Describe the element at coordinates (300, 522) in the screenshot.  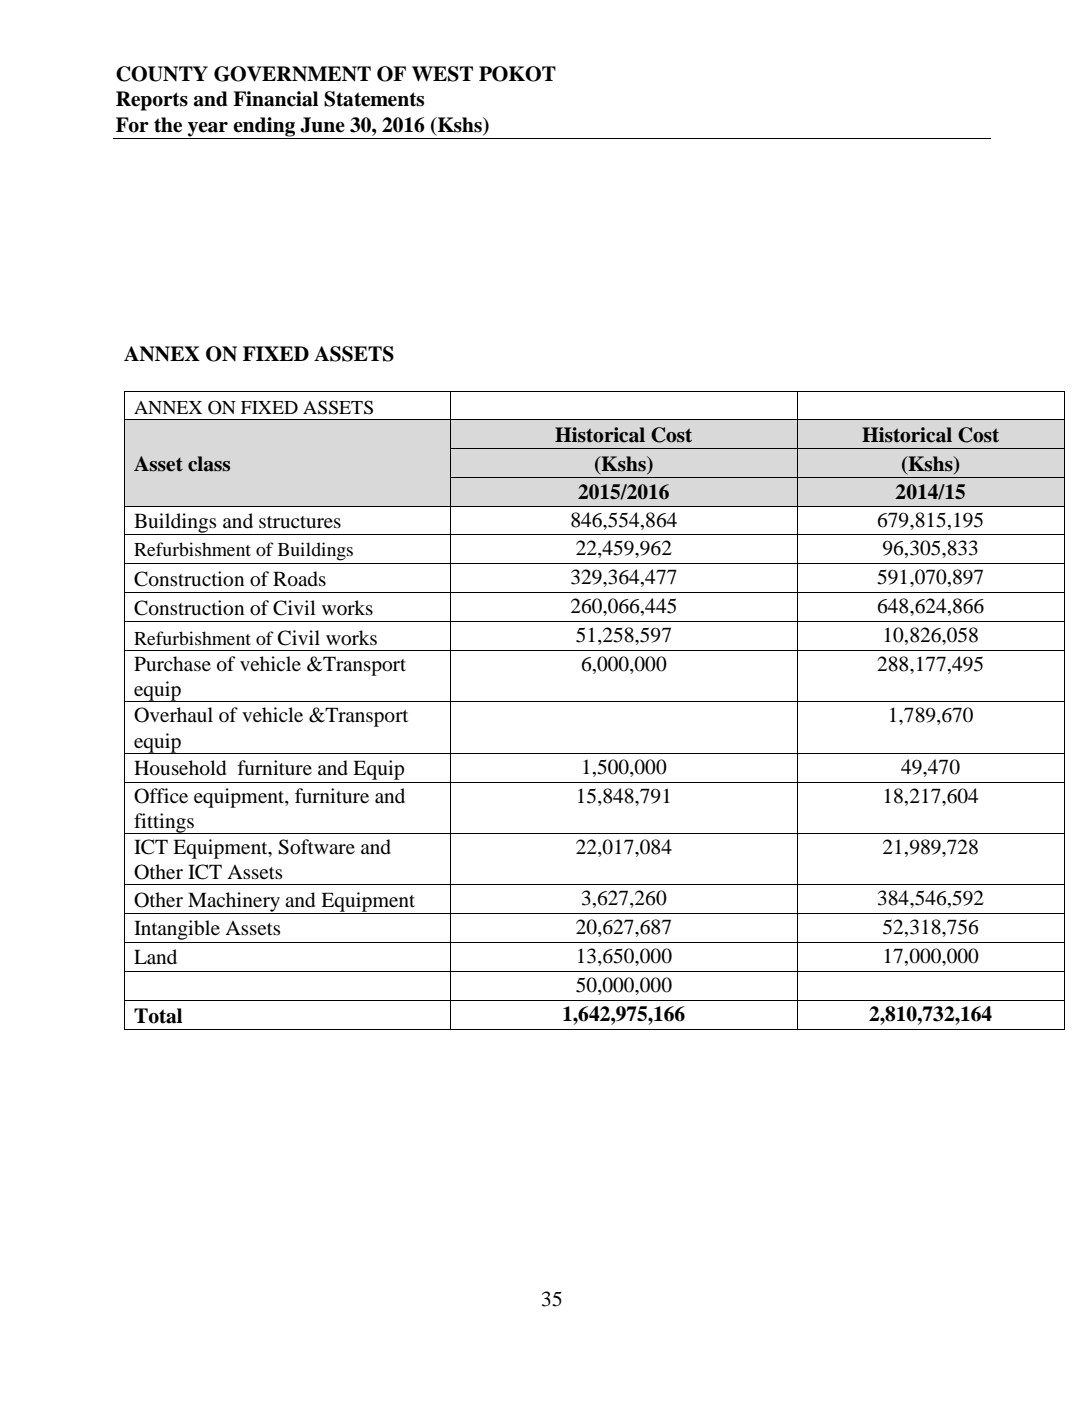
I see `structures` at that location.
